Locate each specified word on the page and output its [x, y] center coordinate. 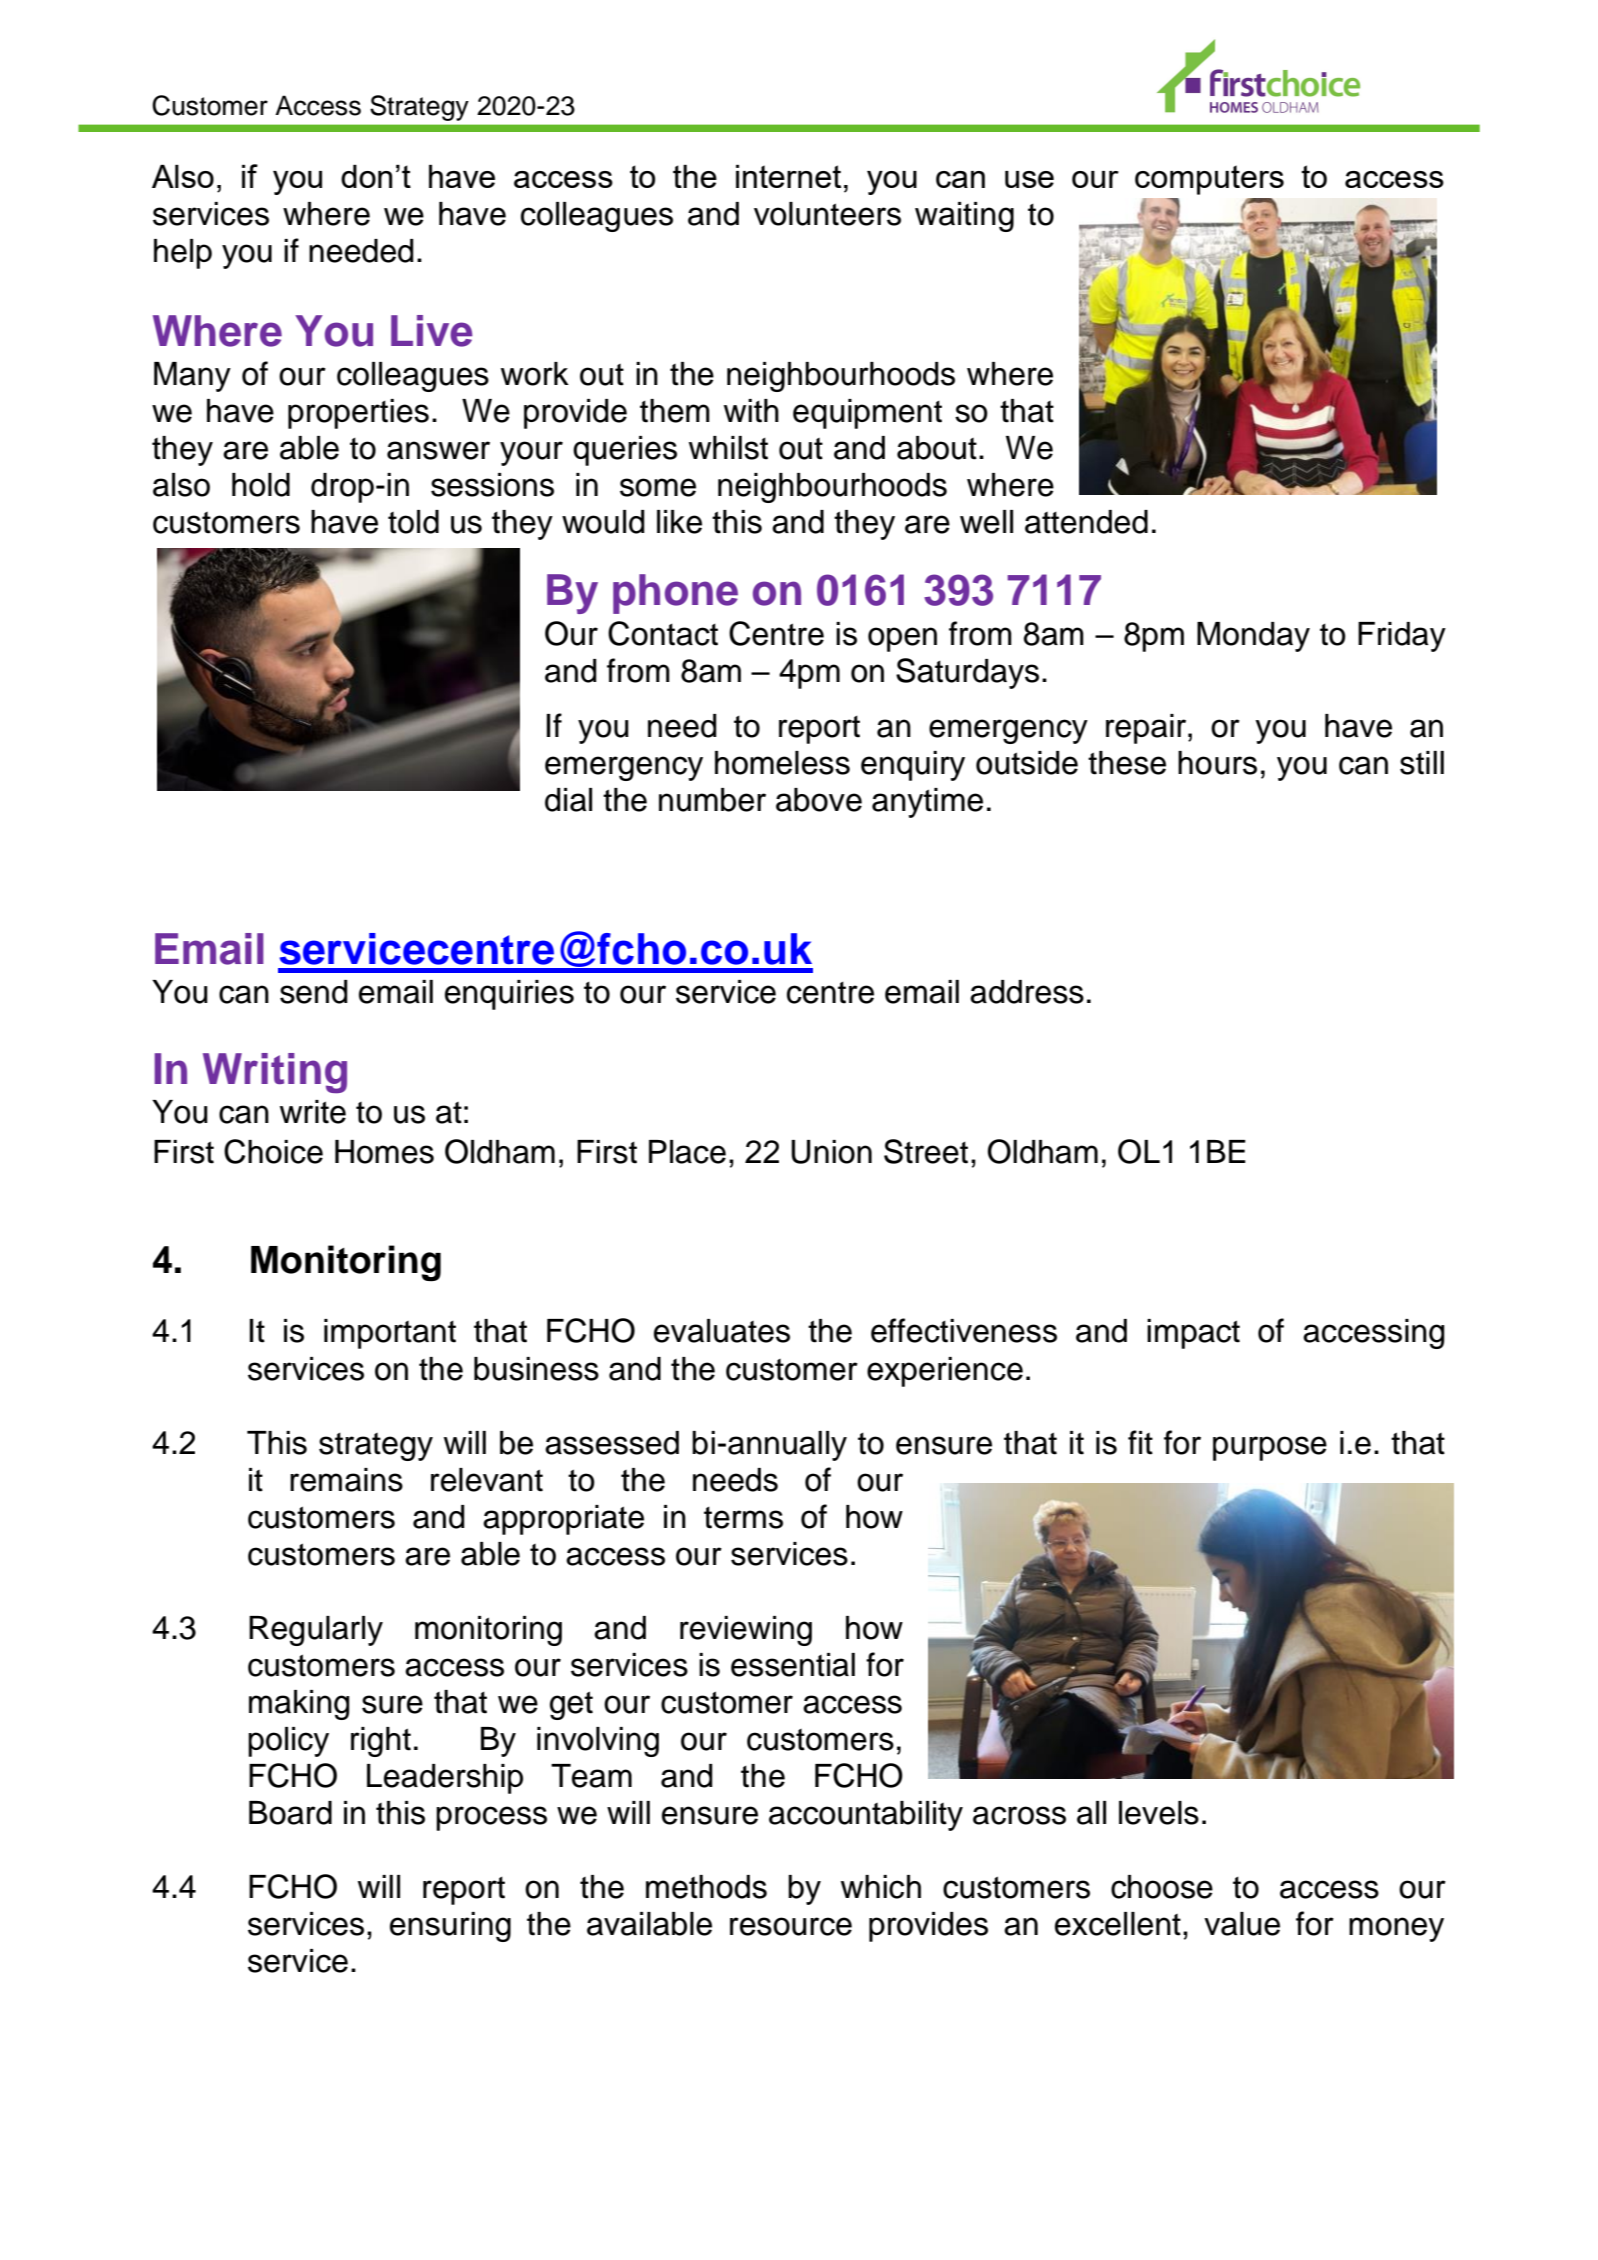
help [183, 254]
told [413, 522]
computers [1209, 180]
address [1027, 992]
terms [743, 1518]
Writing [275, 1073]
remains [346, 1480]
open [902, 639]
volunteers [827, 214]
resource [791, 1926]
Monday [1253, 637]
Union [831, 1152]
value [1242, 1924]
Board [290, 1813]
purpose [1270, 1448]
